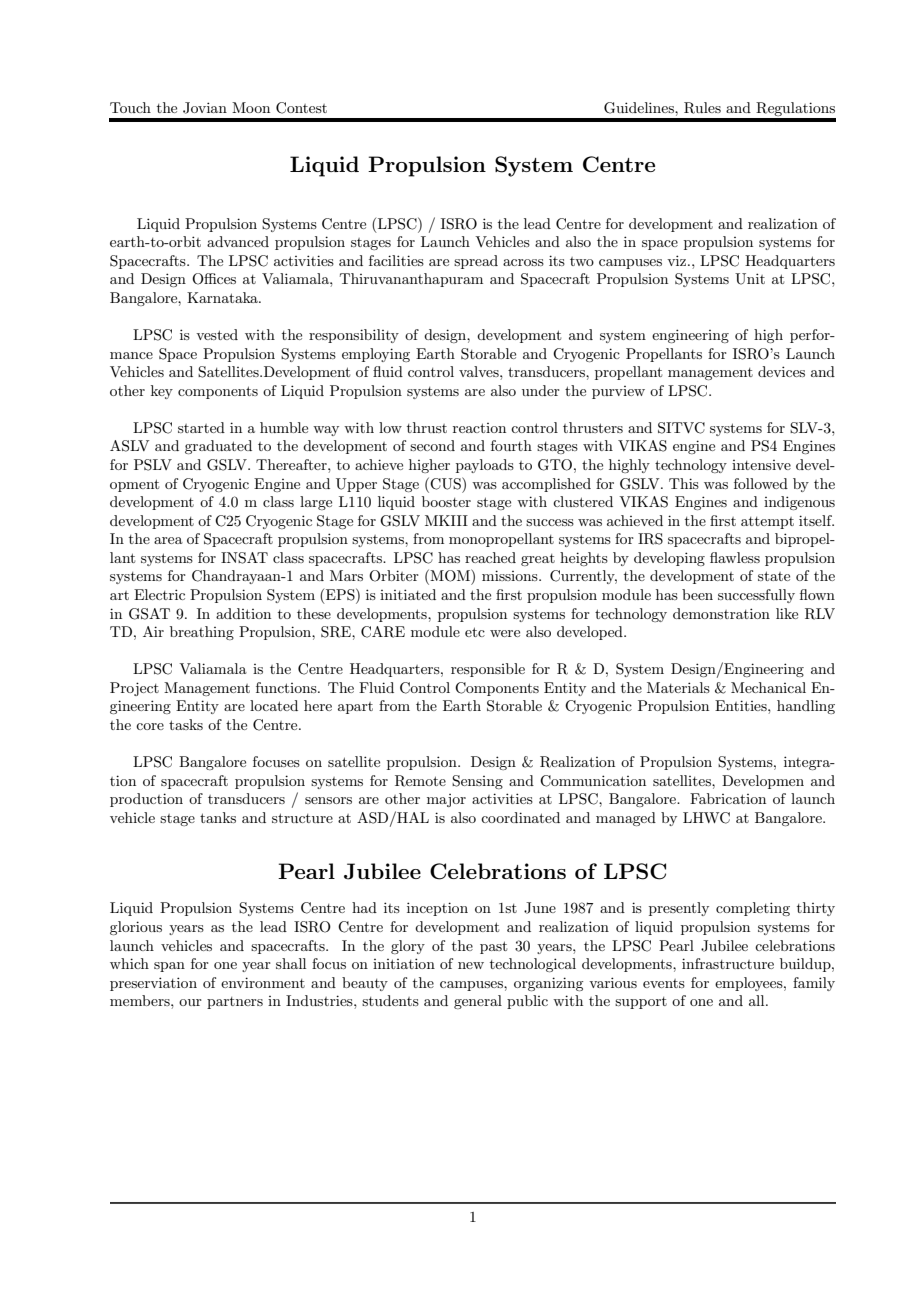 Image resolution: width=924 pixels, height=1308 pixels. What do you see at coordinates (806, 707) in the image?
I see `handling` at bounding box center [806, 707].
